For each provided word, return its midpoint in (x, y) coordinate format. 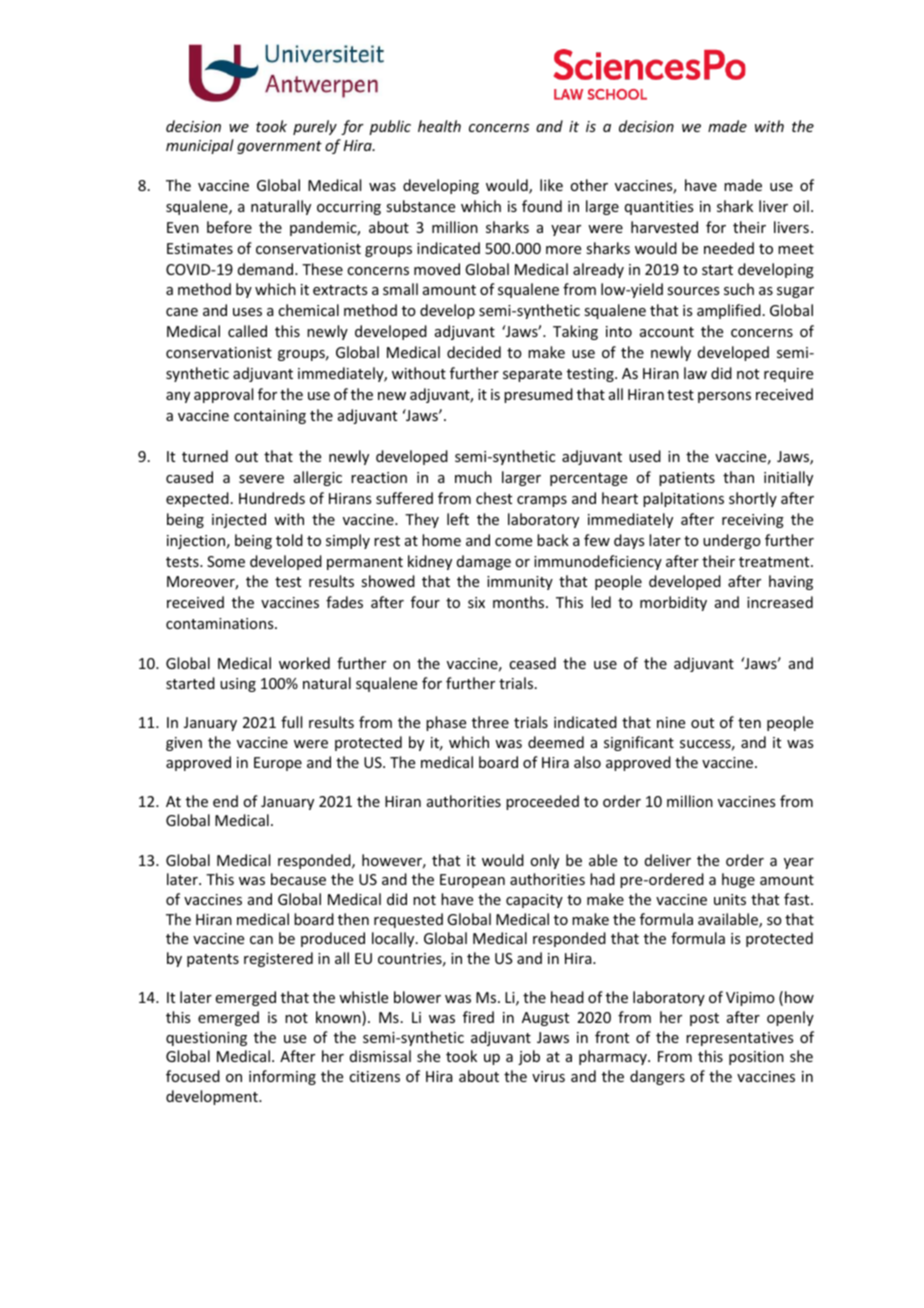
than (738, 477)
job (529, 1057)
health (439, 126)
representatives (739, 1039)
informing (282, 1077)
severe (261, 479)
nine (671, 722)
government (279, 147)
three (490, 722)
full (291, 722)
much (473, 477)
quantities (659, 208)
